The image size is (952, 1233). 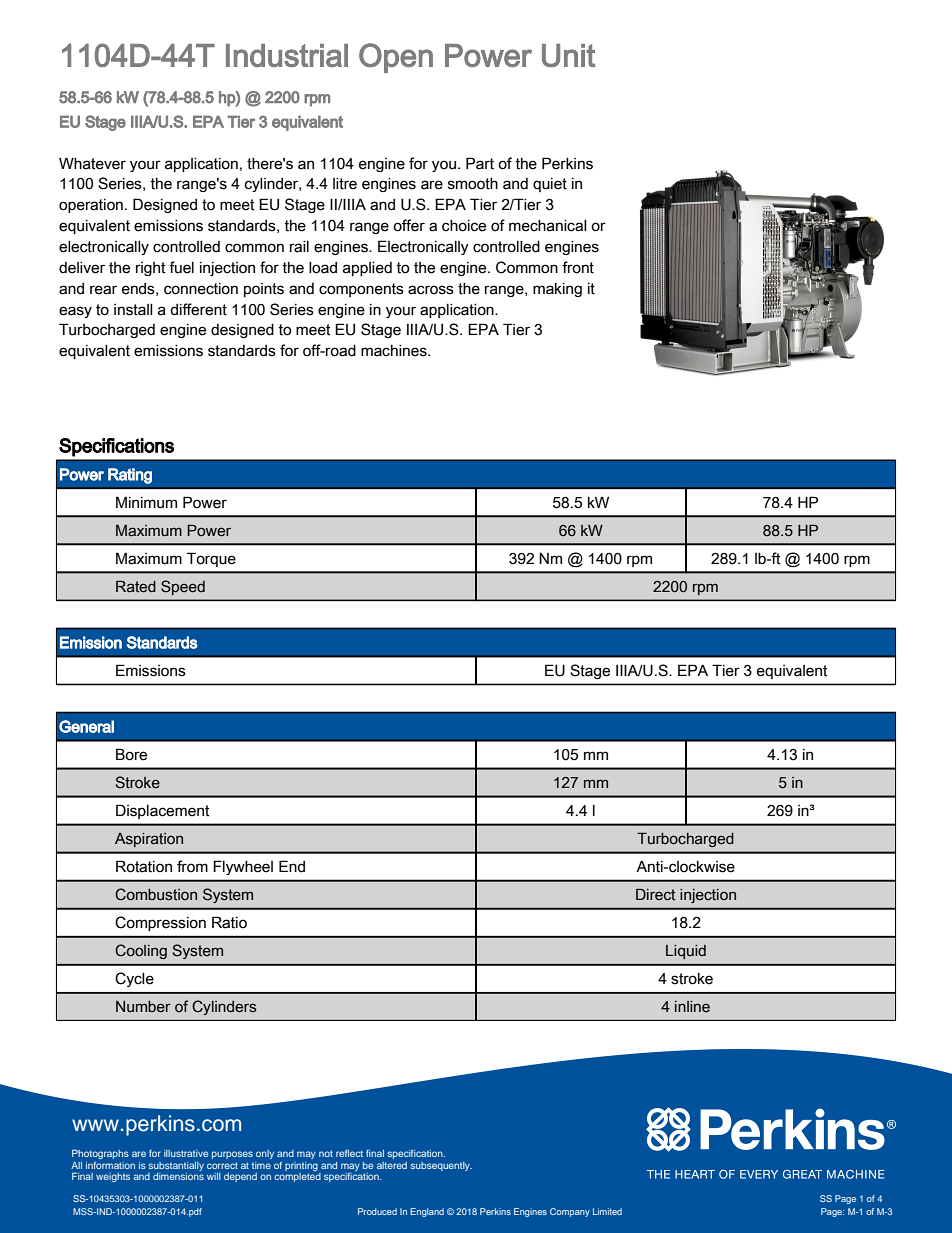 I want to click on dimensions, so click(x=178, y=1175).
